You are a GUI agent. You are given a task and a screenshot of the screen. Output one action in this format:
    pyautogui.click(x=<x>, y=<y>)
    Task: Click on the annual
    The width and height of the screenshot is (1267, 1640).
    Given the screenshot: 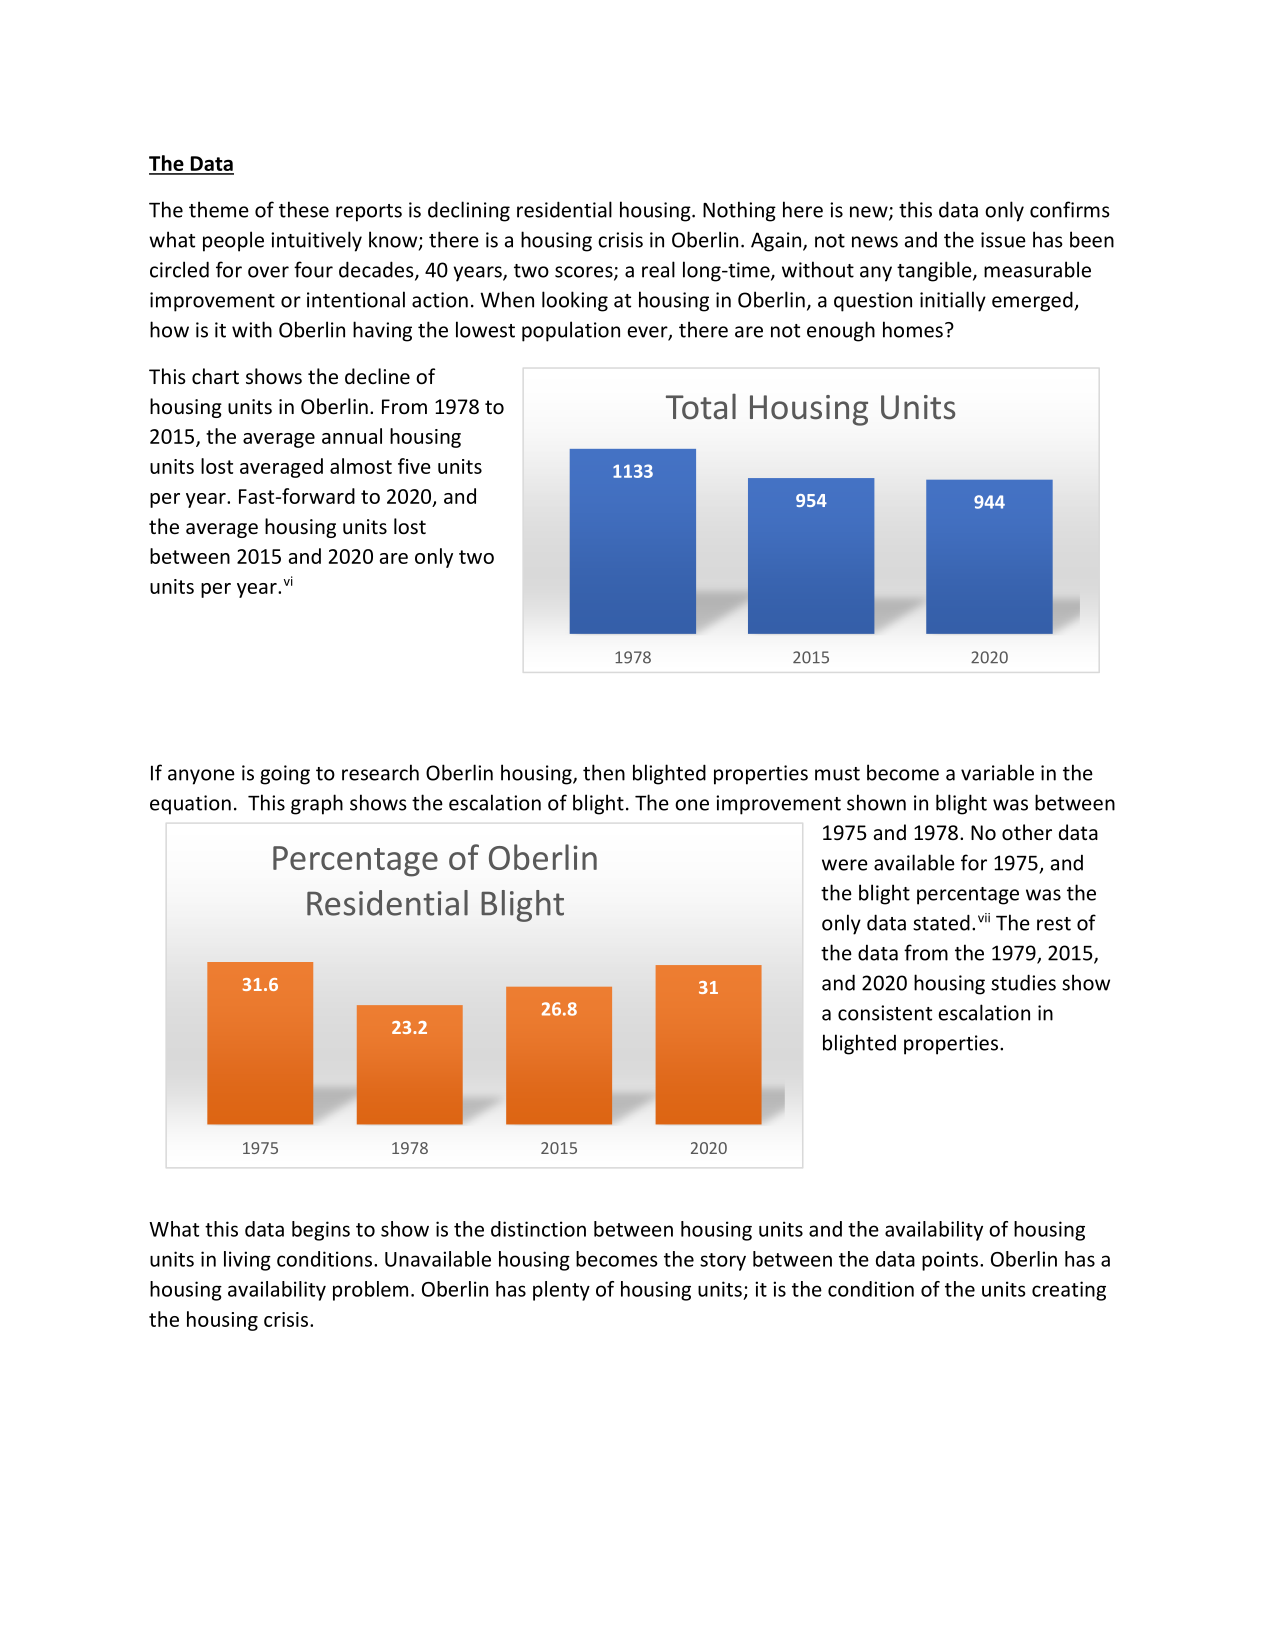 What is the action you would take?
    pyautogui.click(x=352, y=436)
